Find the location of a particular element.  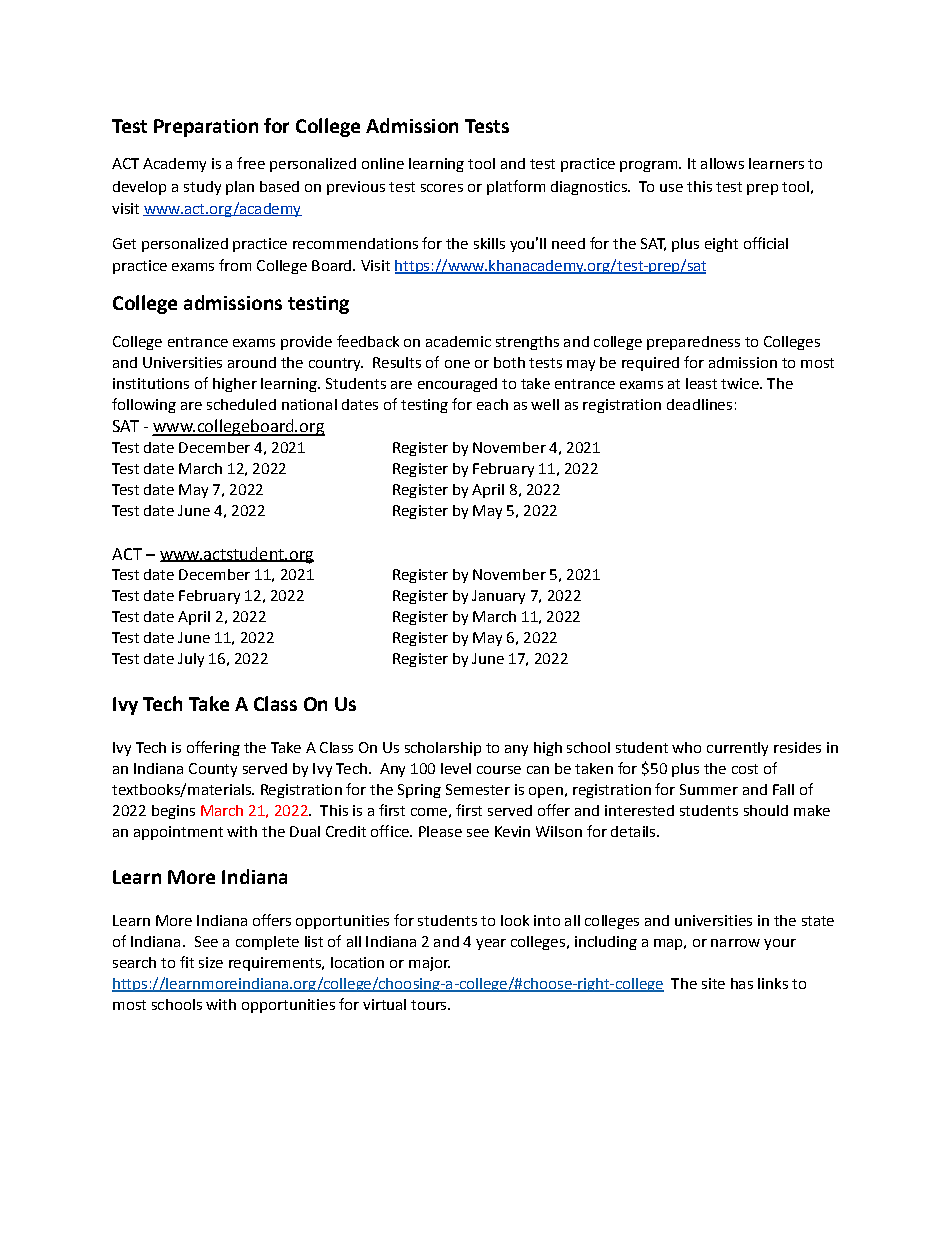

January is located at coordinates (498, 597).
